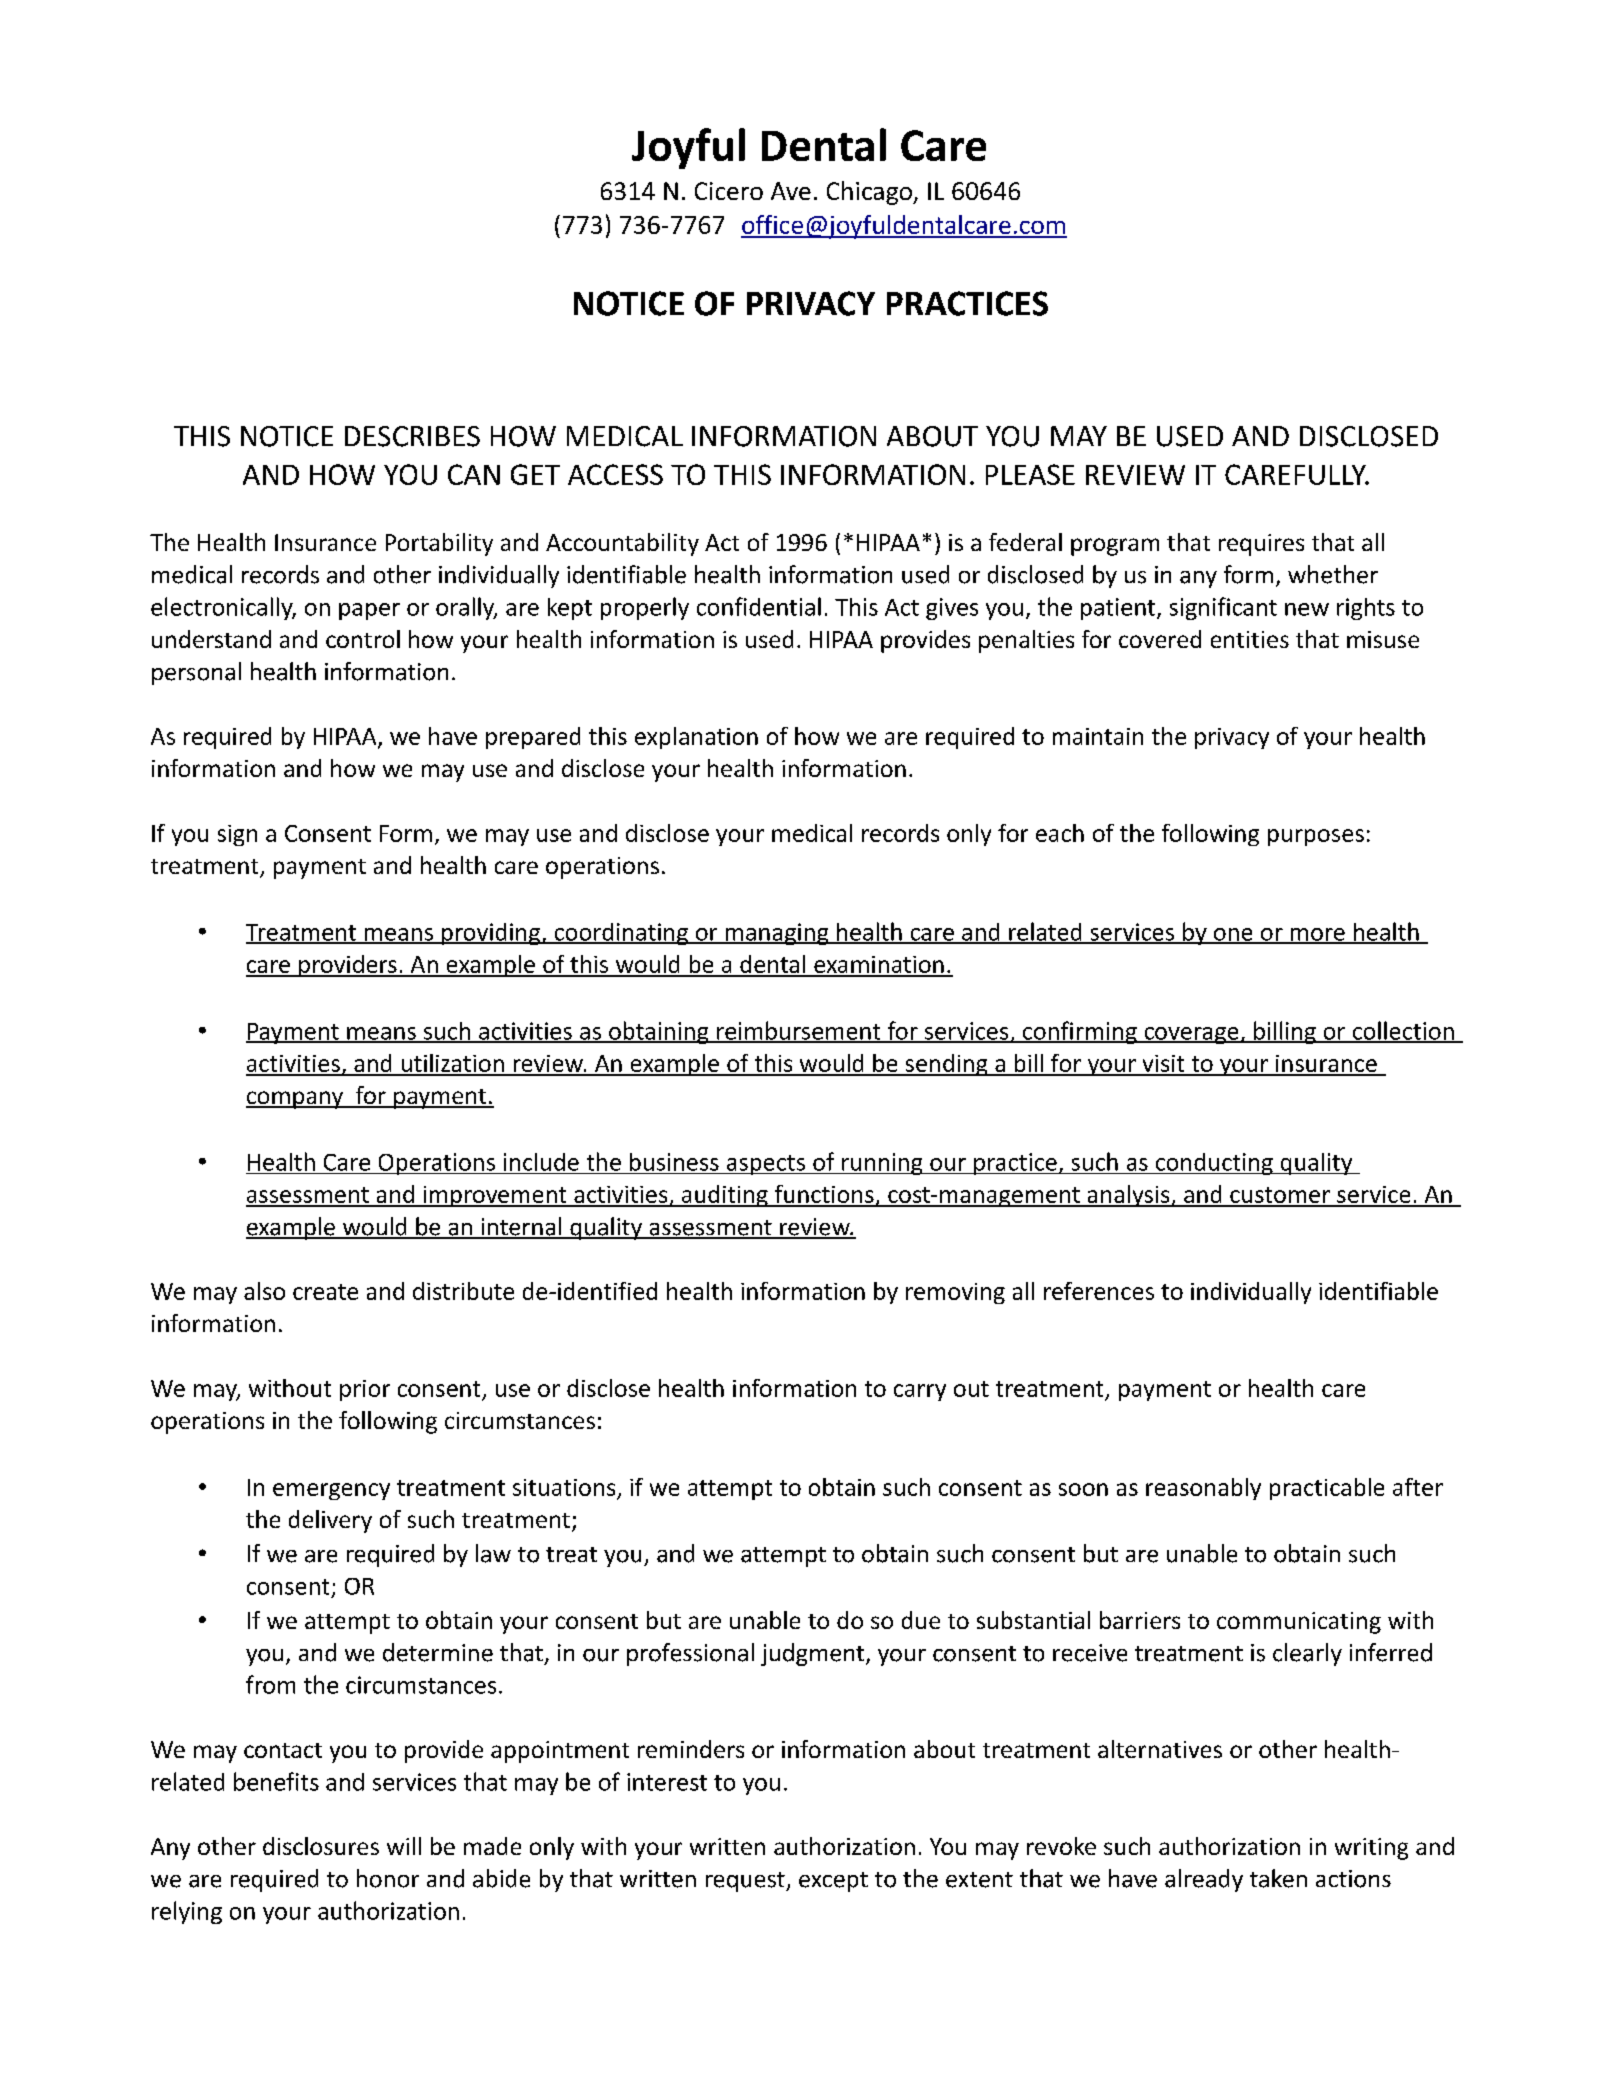 The width and height of the image is (1620, 2097). What do you see at coordinates (1030, 474) in the image?
I see `PLEASE` at bounding box center [1030, 474].
